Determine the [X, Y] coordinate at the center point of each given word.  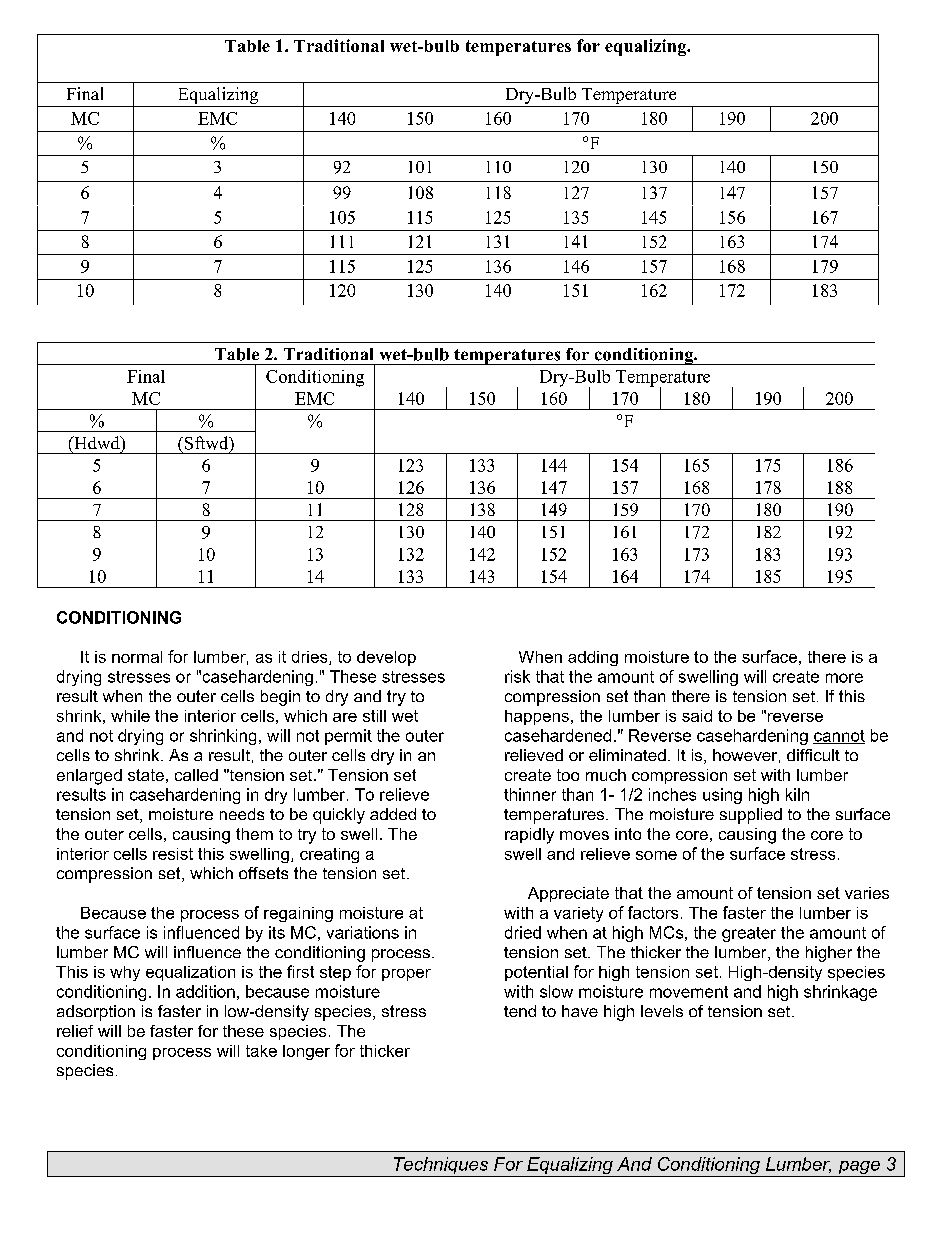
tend [520, 1011]
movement [689, 992]
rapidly [529, 836]
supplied [751, 816]
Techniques [441, 1167]
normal [137, 657]
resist [173, 854]
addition [205, 991]
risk [517, 676]
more [844, 678]
